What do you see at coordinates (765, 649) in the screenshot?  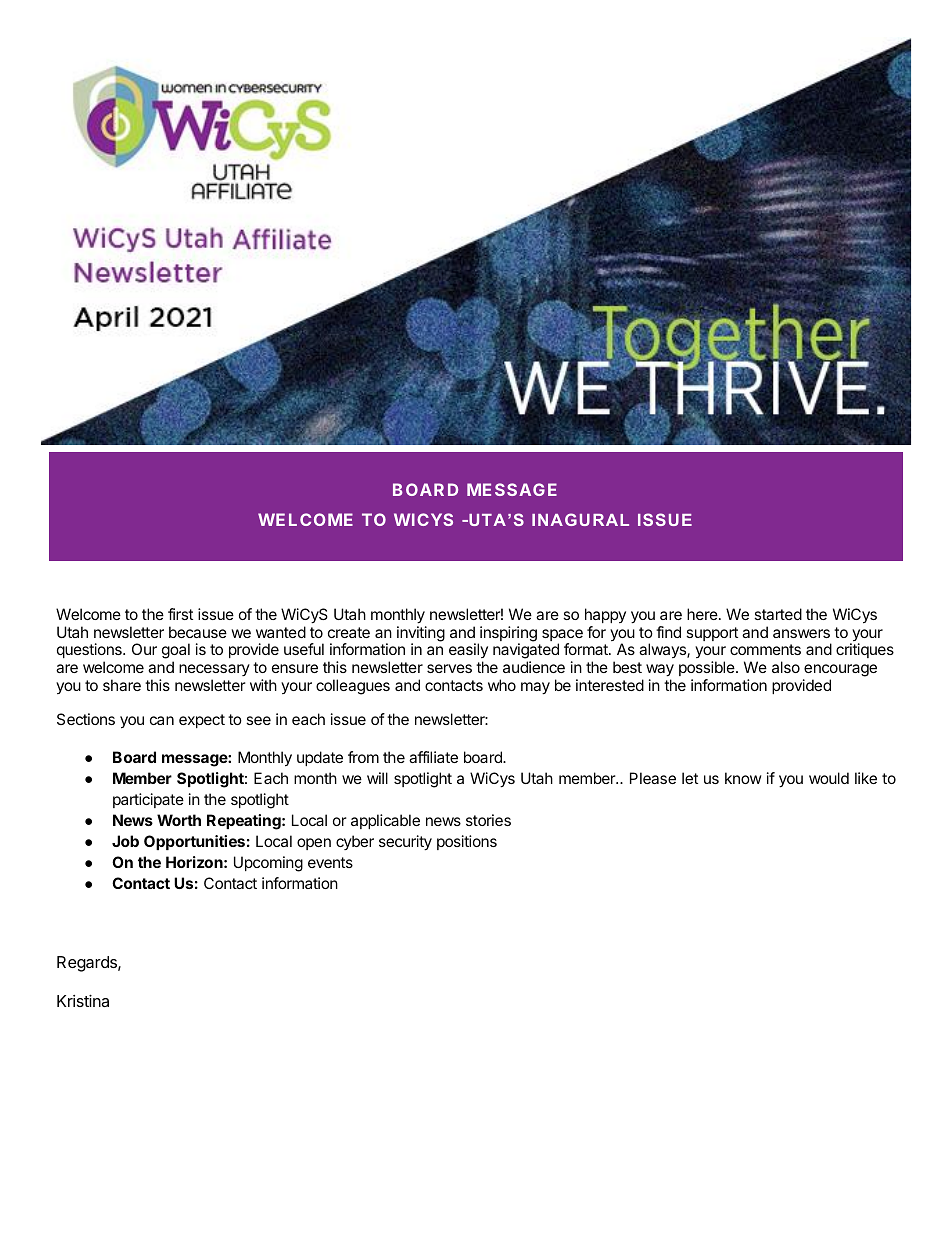 I see `comments` at bounding box center [765, 649].
